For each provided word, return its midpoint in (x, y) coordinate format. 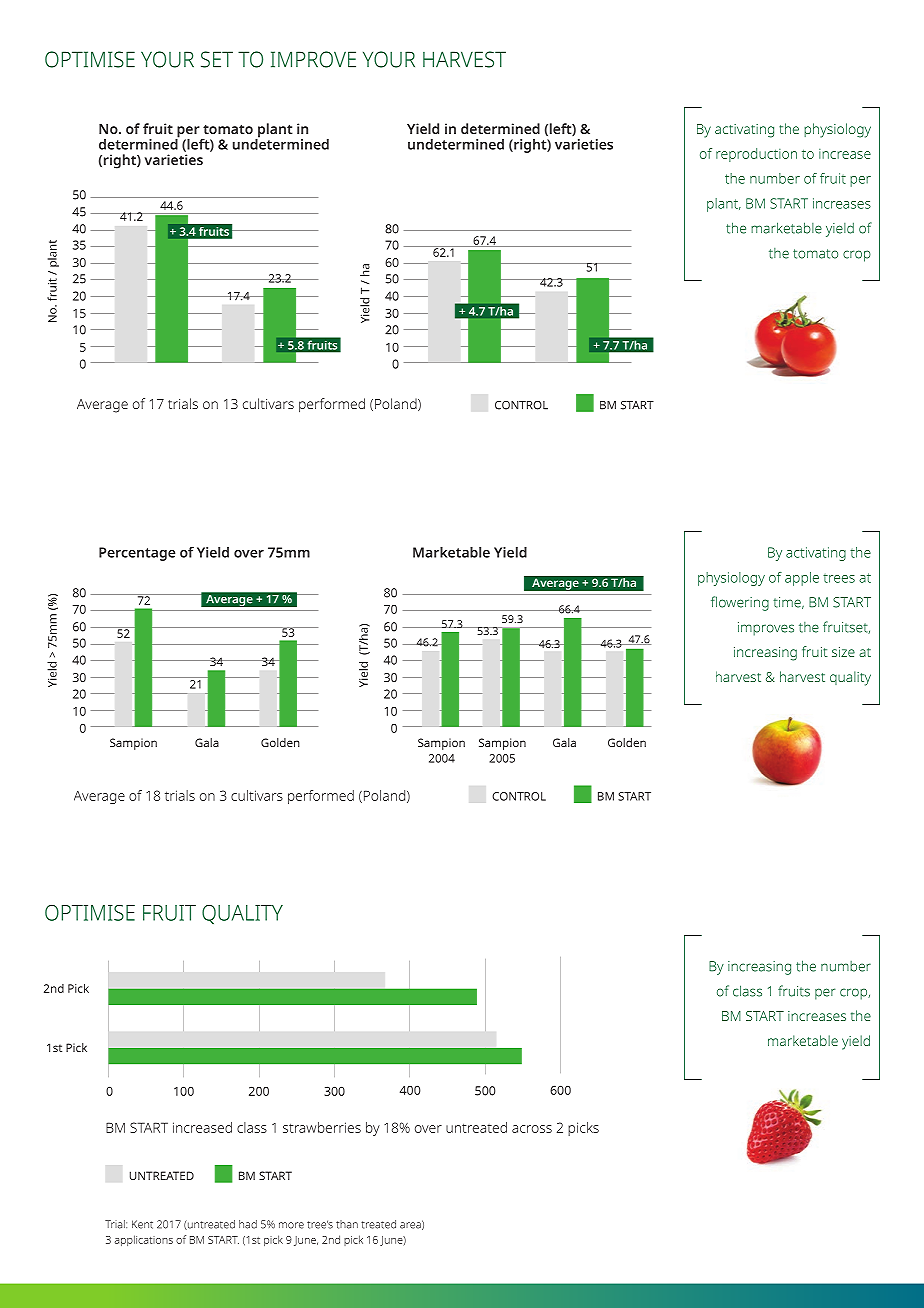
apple (802, 579)
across (532, 1129)
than (347, 1224)
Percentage (137, 554)
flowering (740, 603)
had (248, 1224)
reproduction (756, 155)
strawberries (322, 1127)
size (843, 652)
